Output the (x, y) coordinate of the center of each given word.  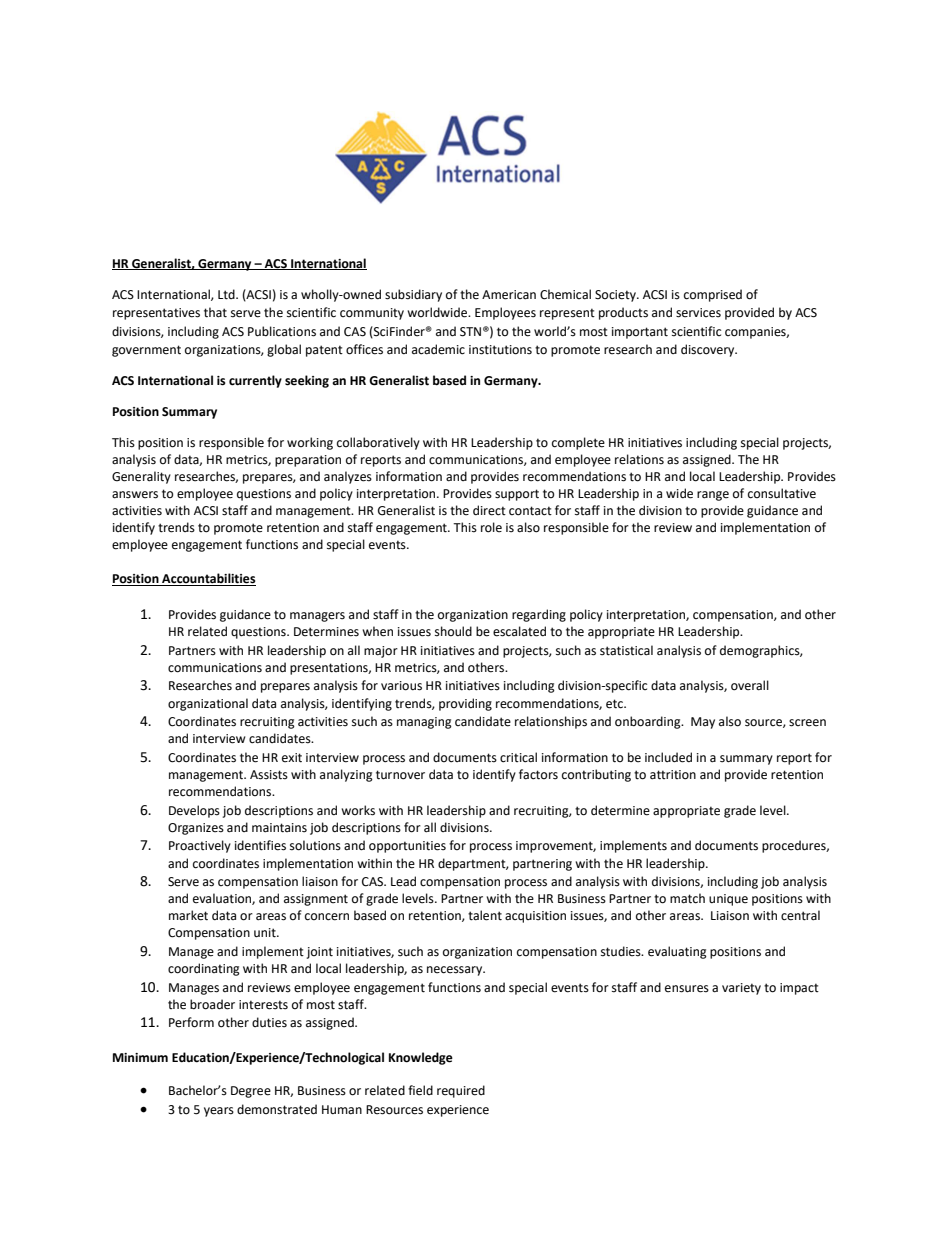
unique (728, 900)
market (188, 915)
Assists (269, 775)
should (453, 631)
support (517, 495)
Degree (251, 1092)
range (713, 496)
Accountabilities (208, 579)
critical (518, 757)
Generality (141, 477)
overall (750, 685)
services (698, 313)
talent (485, 915)
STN (470, 332)
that (215, 312)
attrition (673, 775)
